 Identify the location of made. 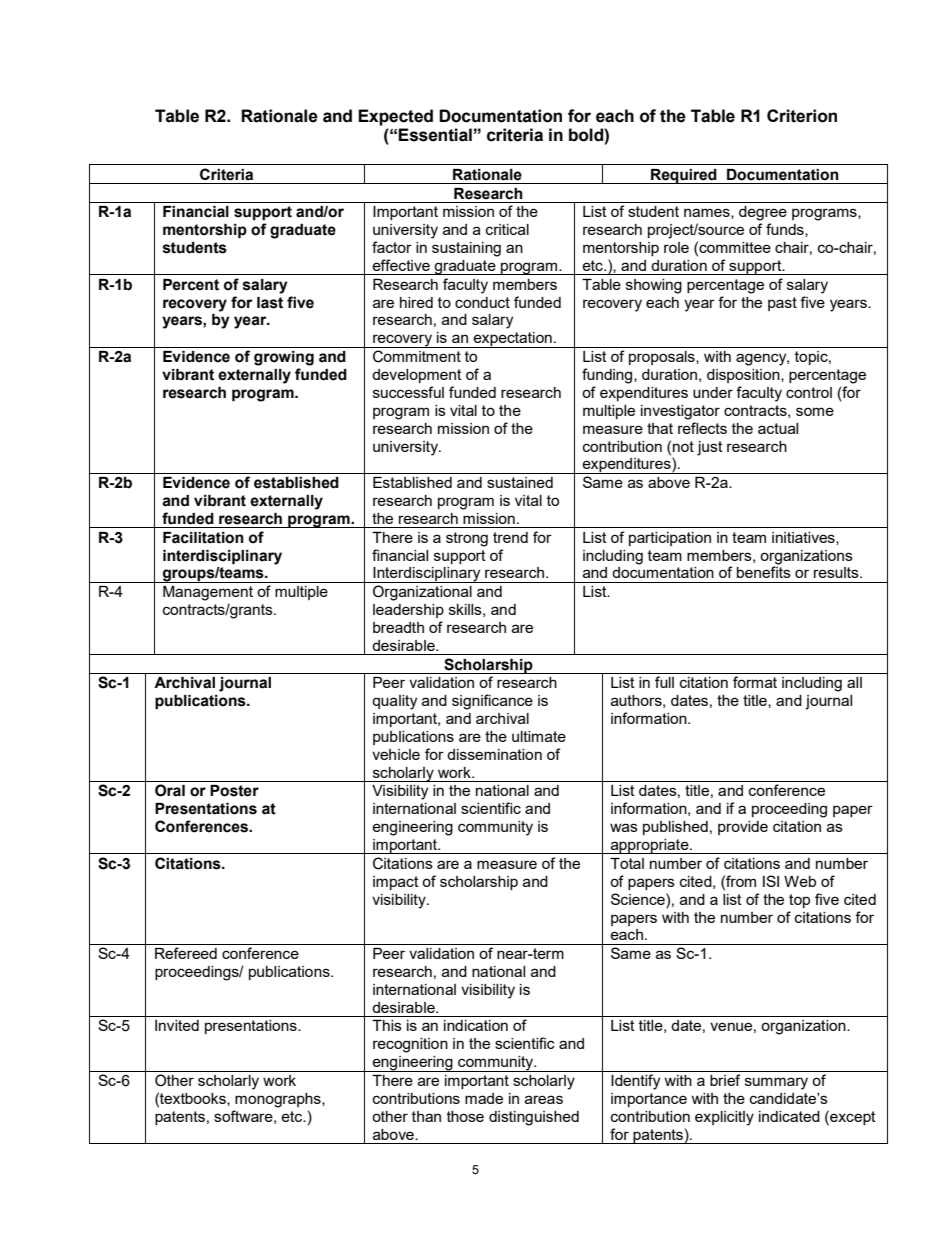
(484, 1098).
